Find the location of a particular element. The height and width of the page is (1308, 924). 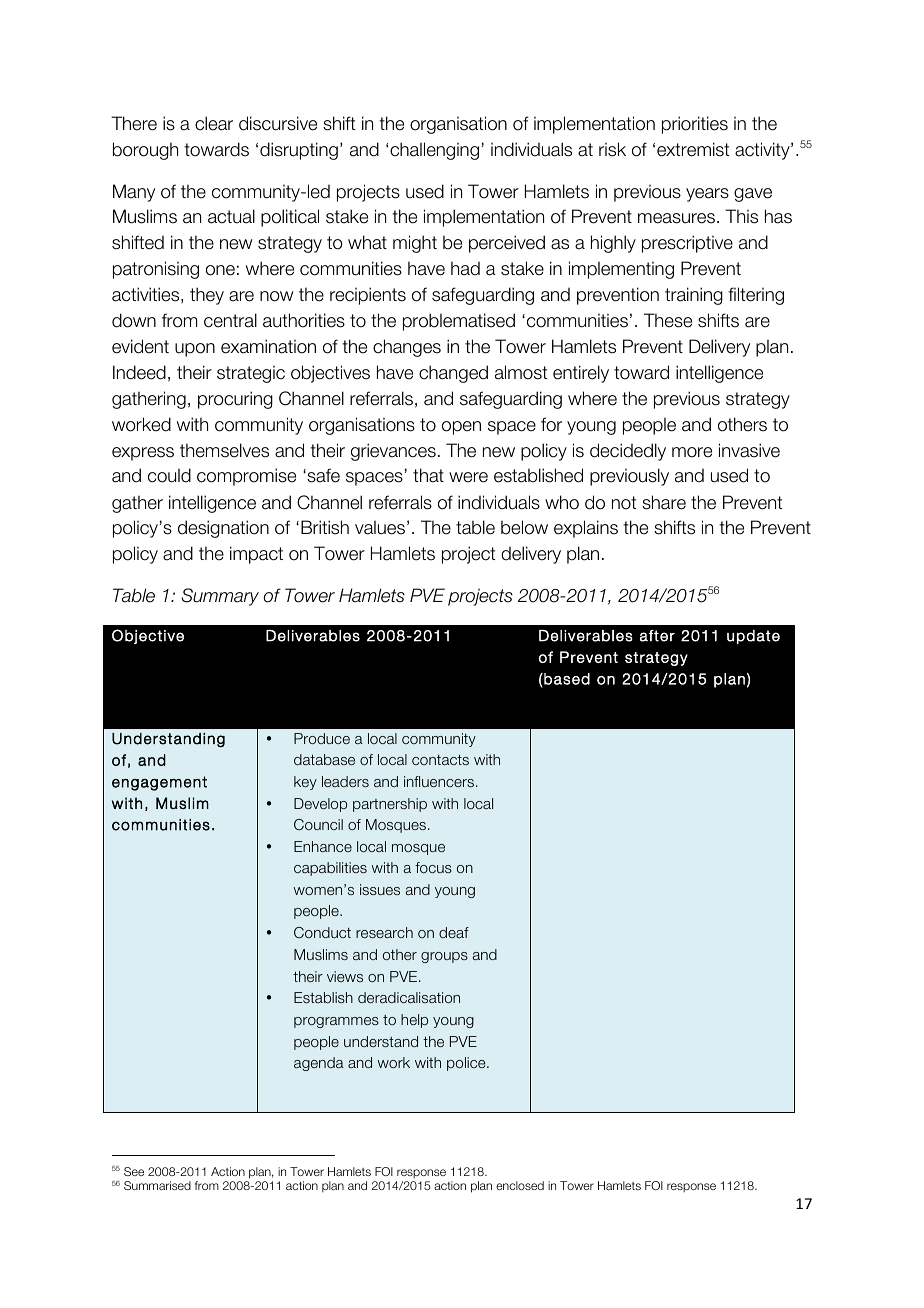

police is located at coordinates (467, 1064).
